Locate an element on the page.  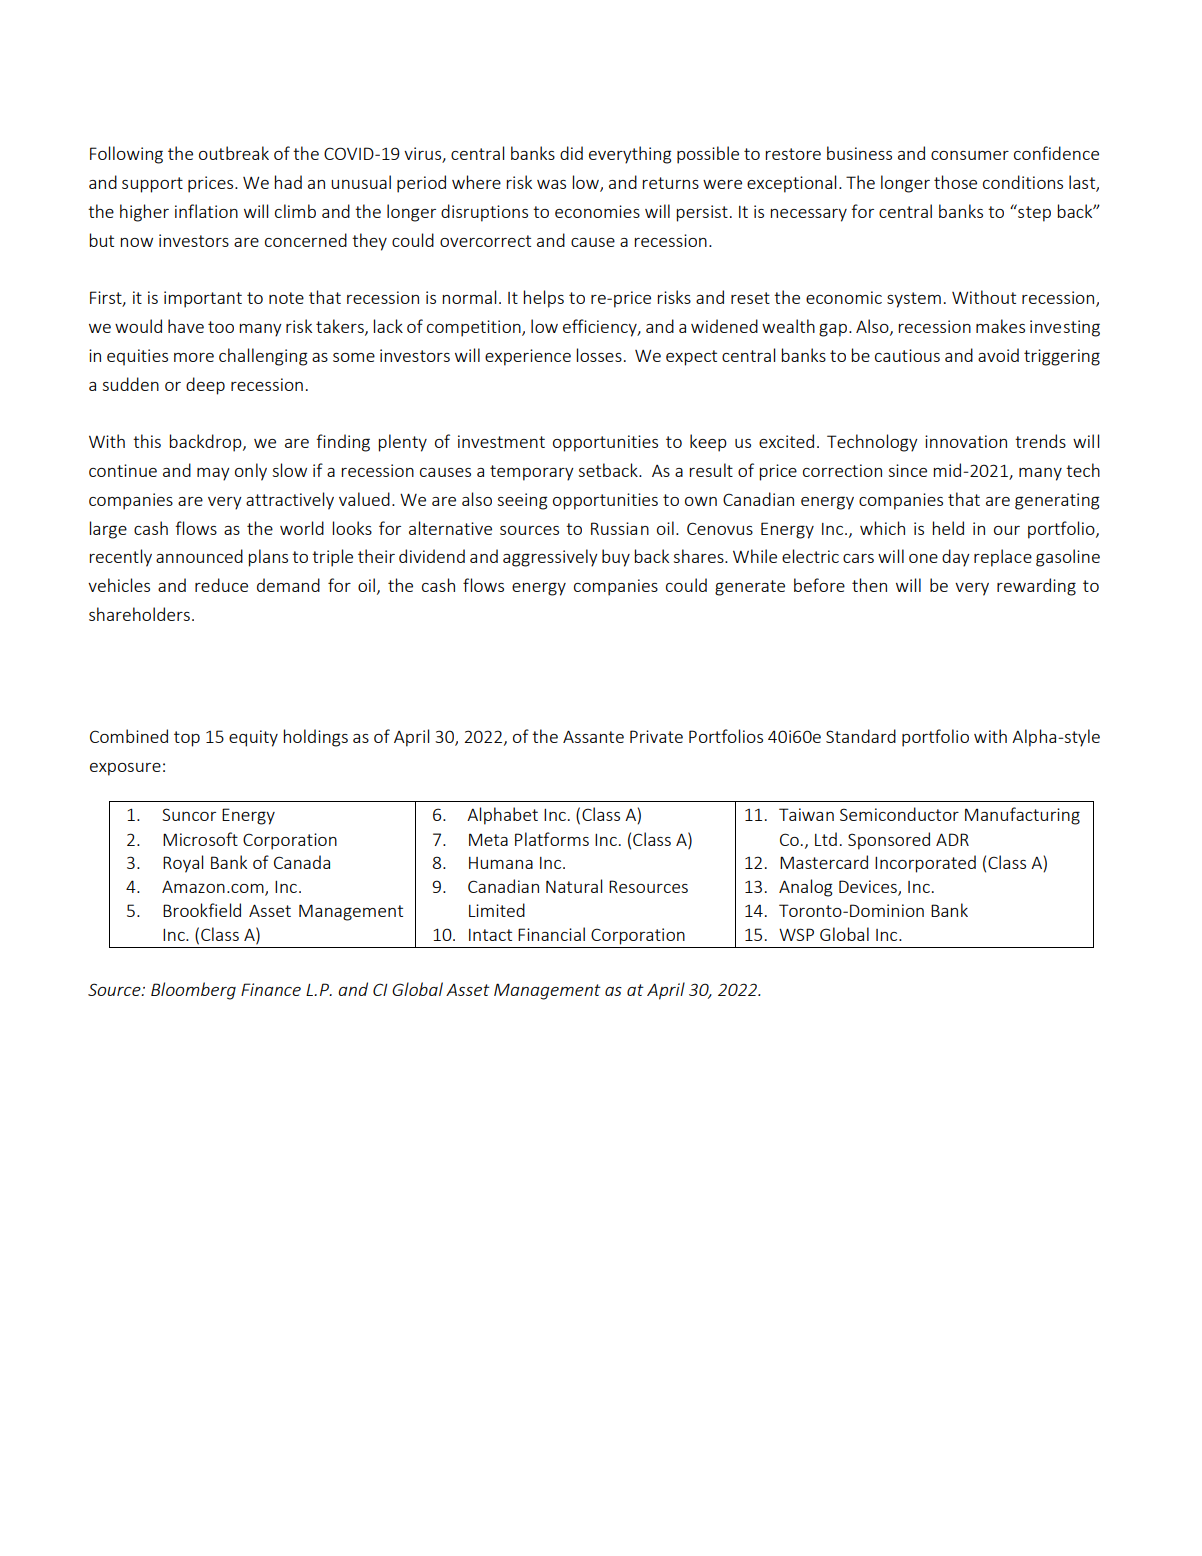
Private is located at coordinates (656, 736).
